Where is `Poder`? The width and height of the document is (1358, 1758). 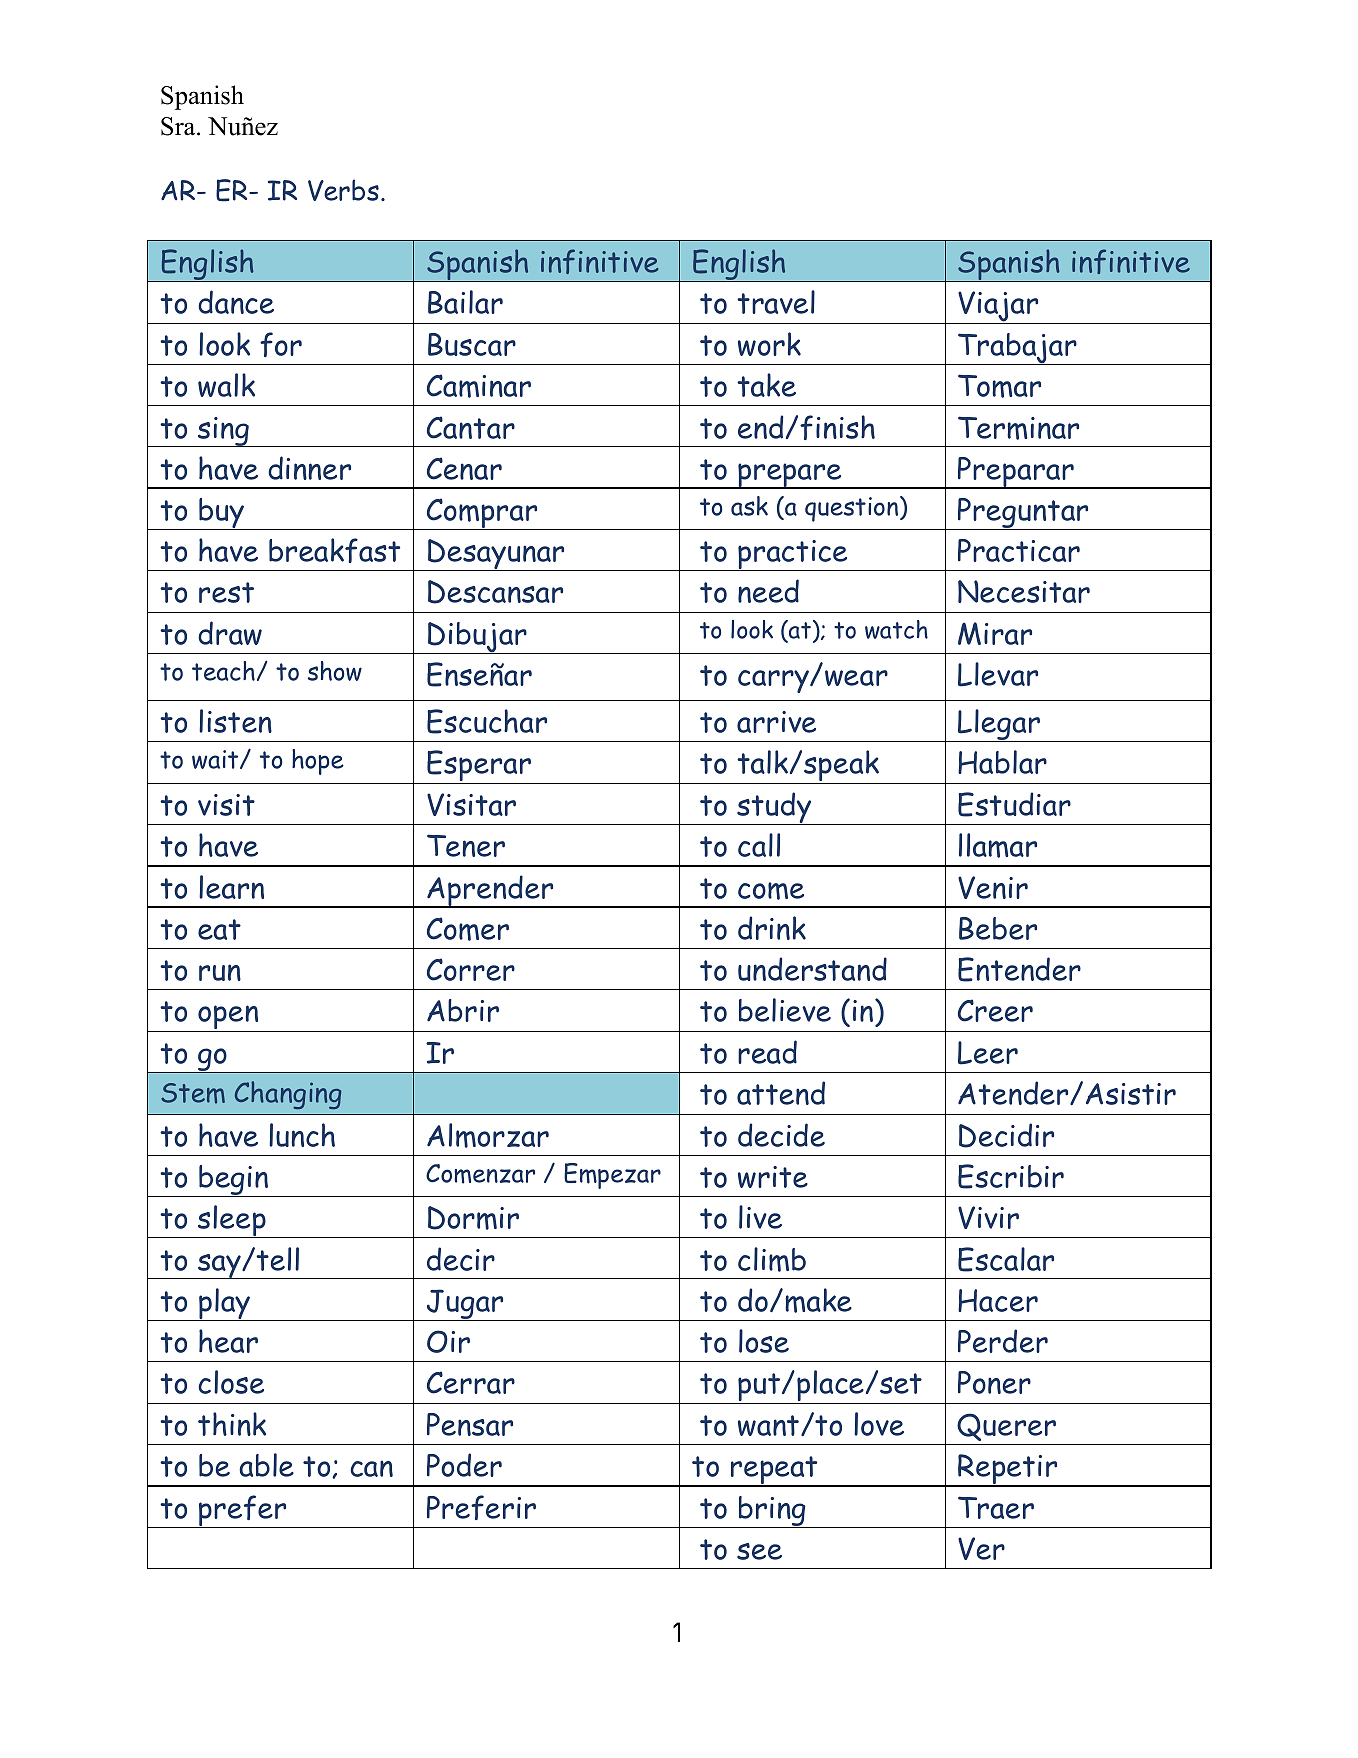 Poder is located at coordinates (464, 1465).
